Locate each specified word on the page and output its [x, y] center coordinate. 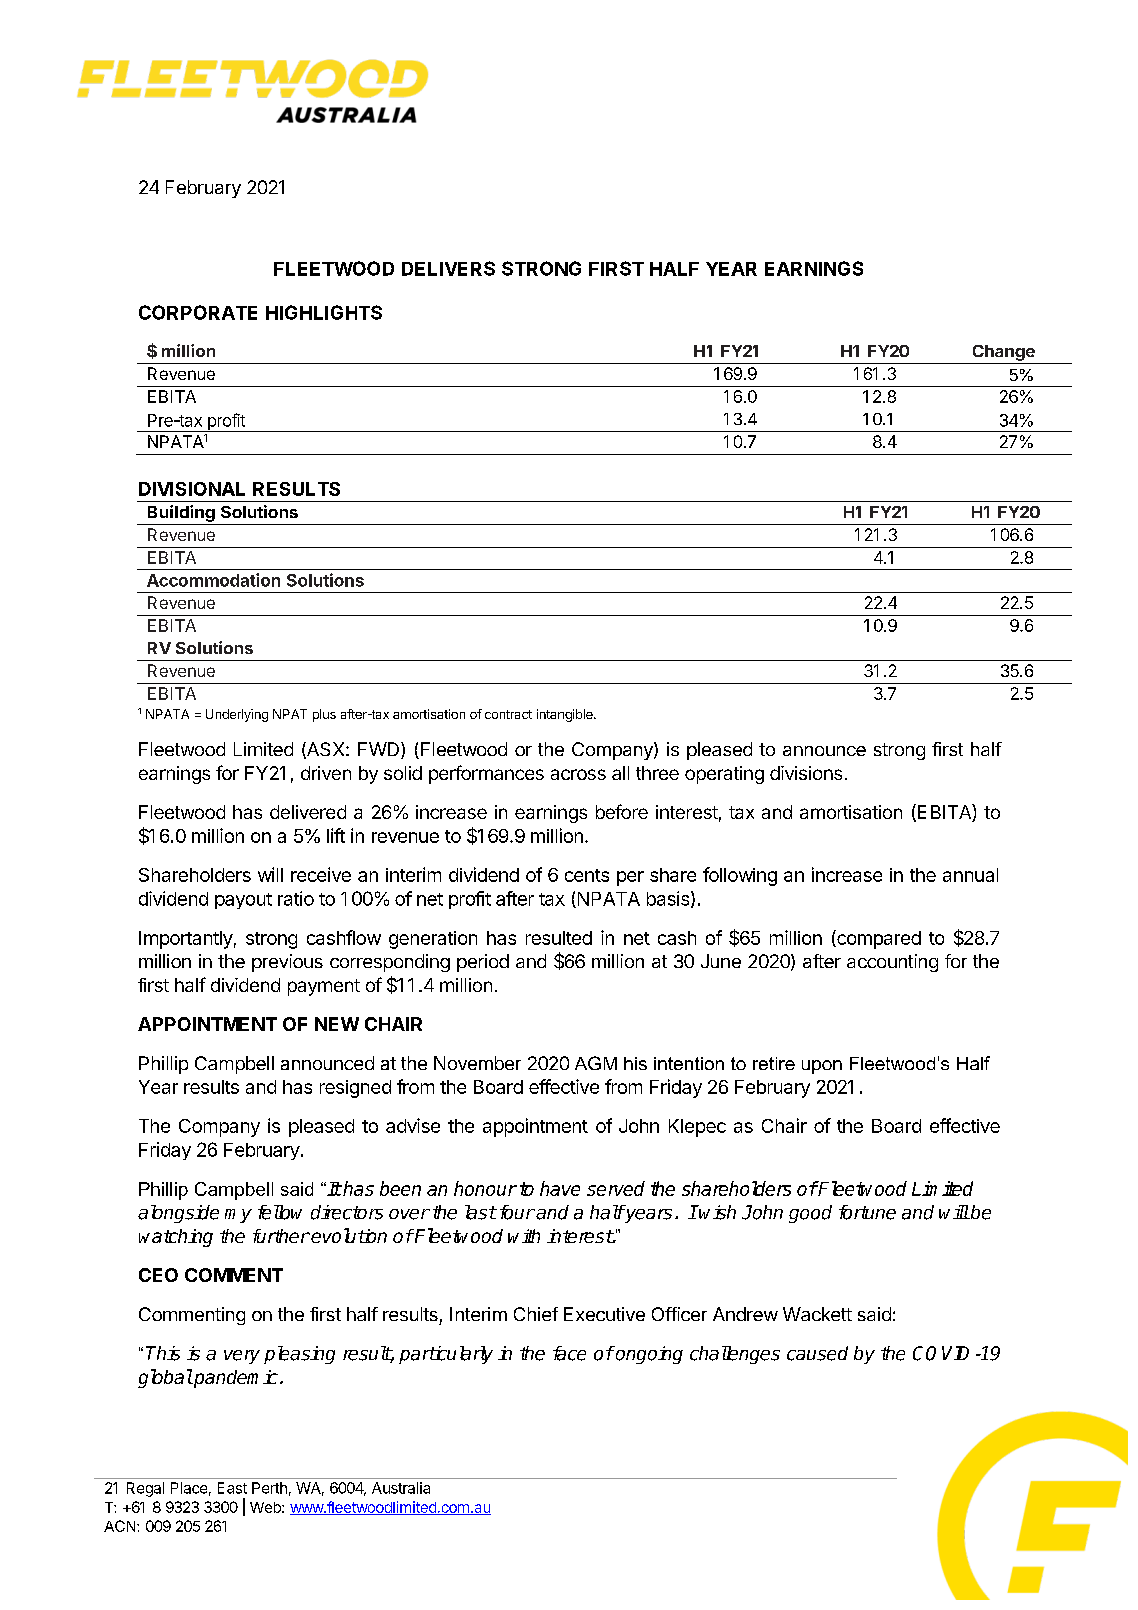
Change [1003, 354]
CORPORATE [198, 312]
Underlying [237, 715]
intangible [566, 715]
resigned [355, 1089]
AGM [596, 1063]
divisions [806, 773]
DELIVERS [448, 268]
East [232, 1488]
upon [822, 1067]
